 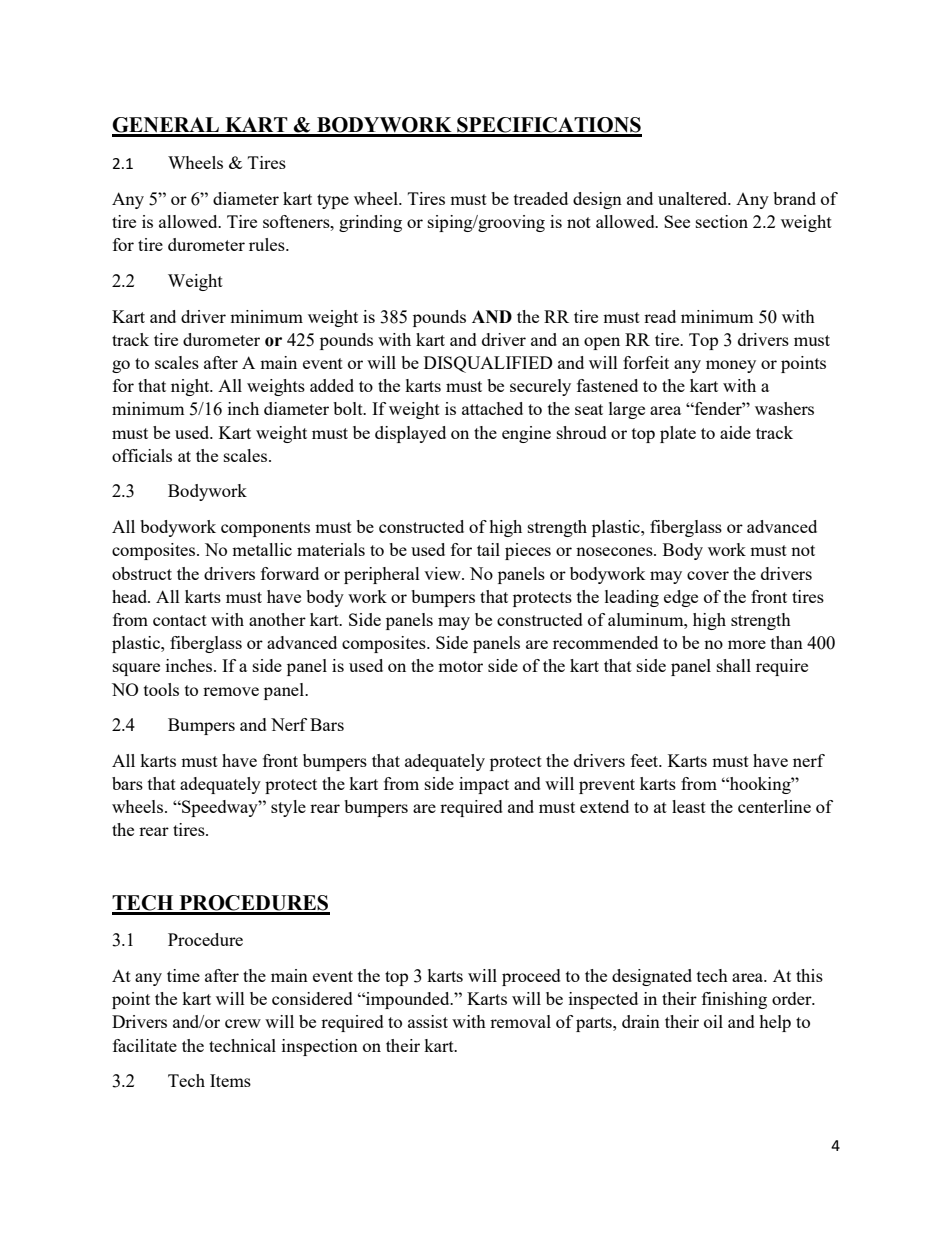 I want to click on motor, so click(x=460, y=666).
